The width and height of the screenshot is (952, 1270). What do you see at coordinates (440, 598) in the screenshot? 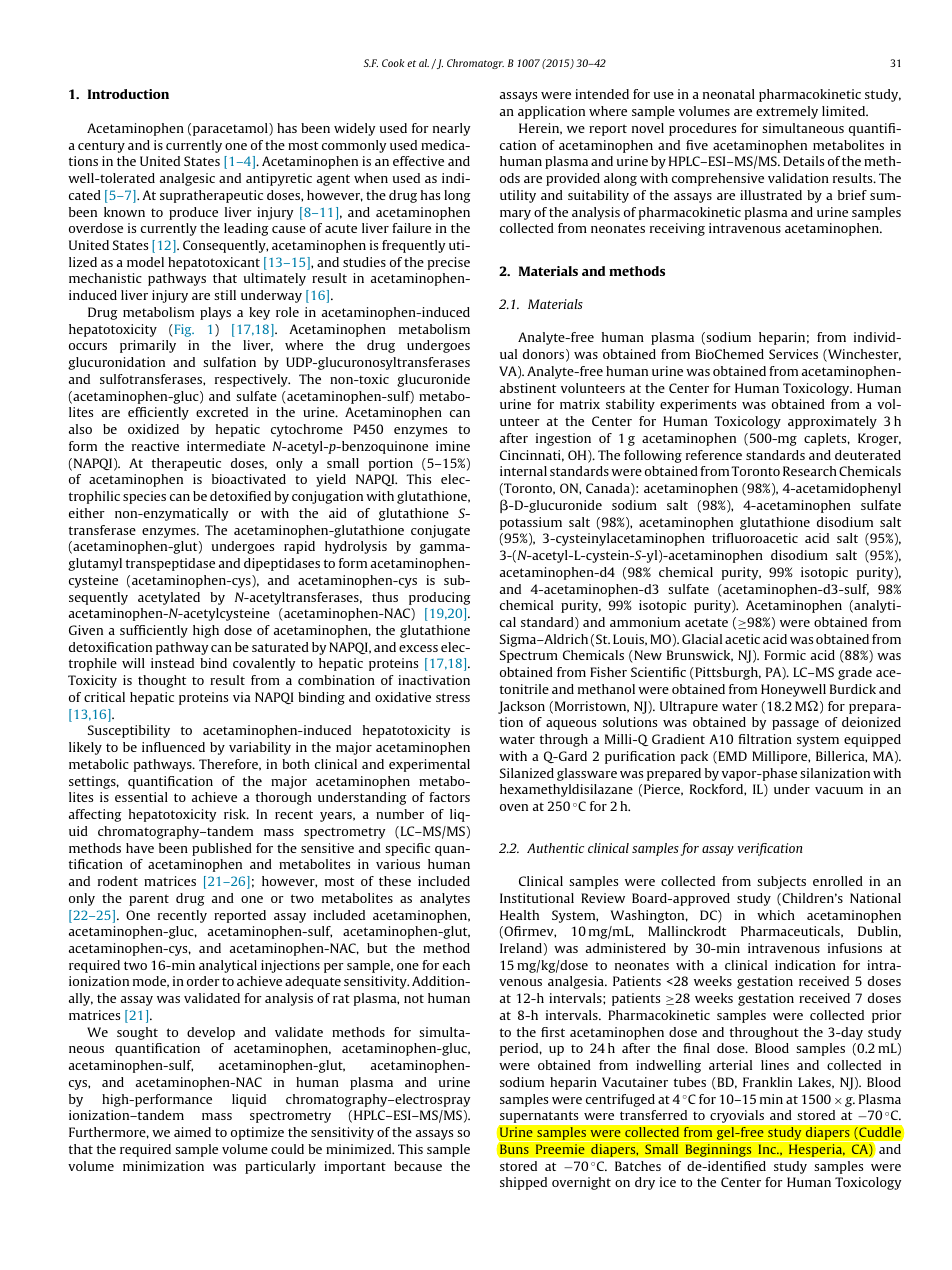
I see `producing` at bounding box center [440, 598].
